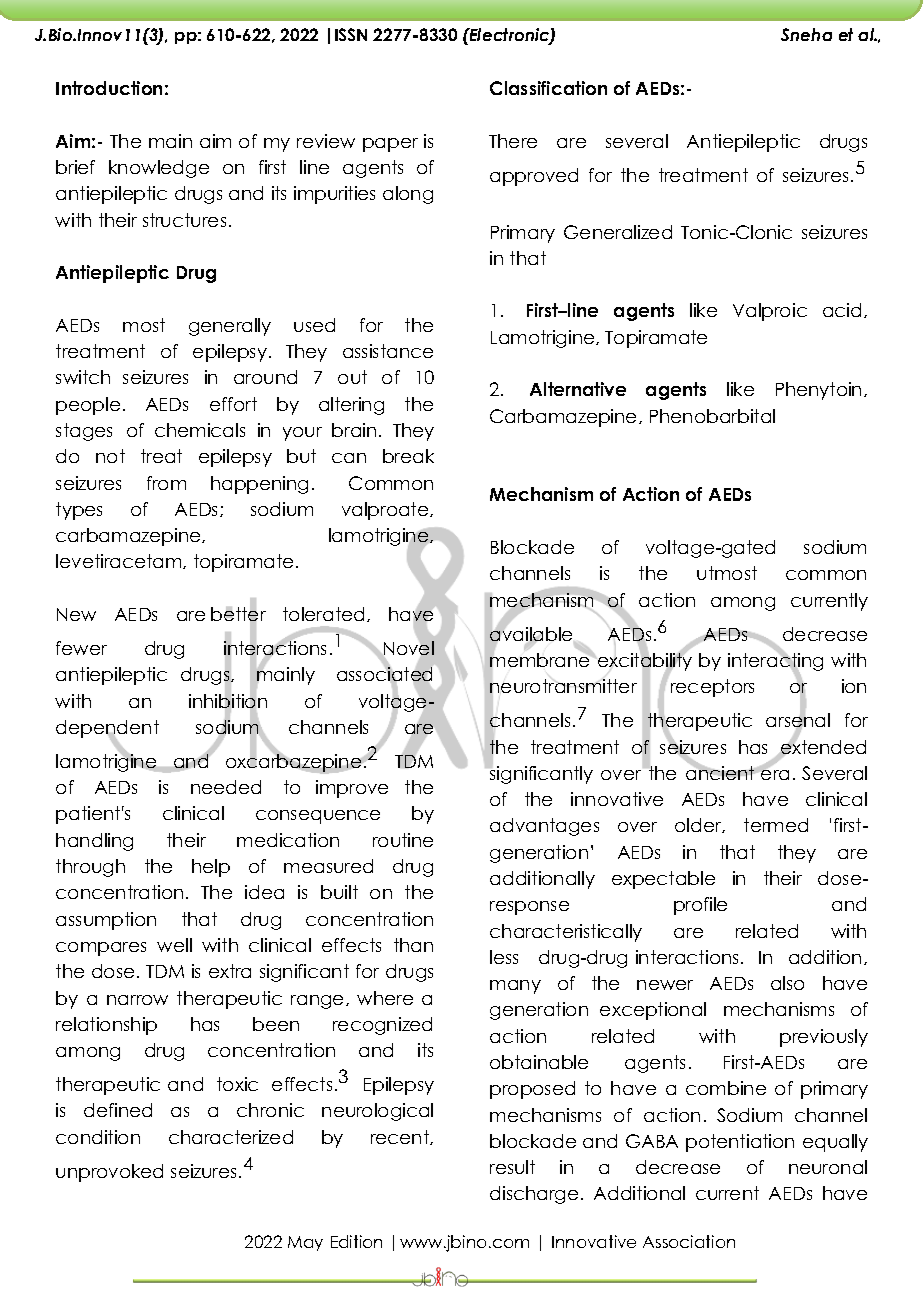 The image size is (924, 1308). I want to click on Generalized, so click(618, 232).
